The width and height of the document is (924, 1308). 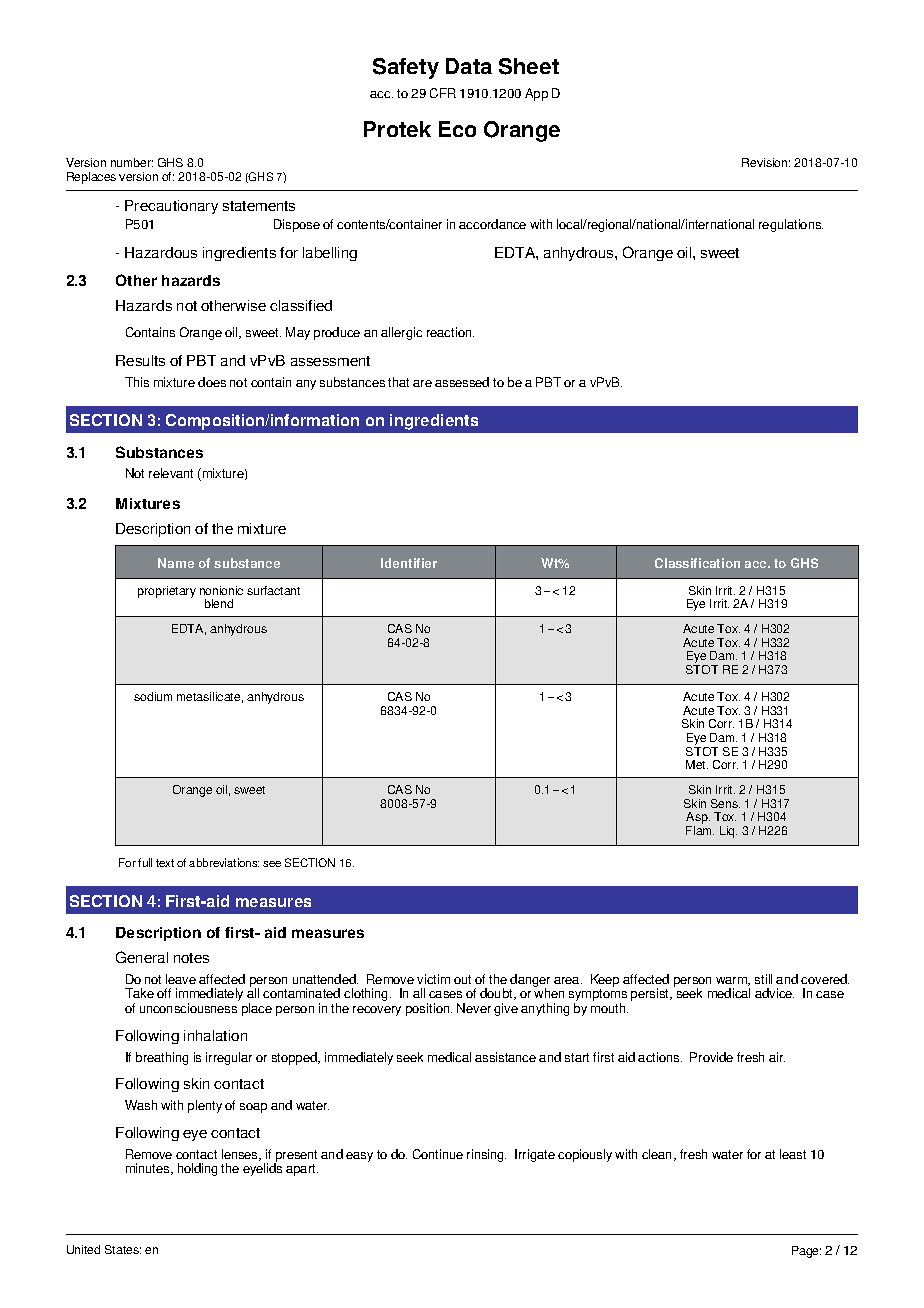 I want to click on Precautionary, so click(x=171, y=207).
